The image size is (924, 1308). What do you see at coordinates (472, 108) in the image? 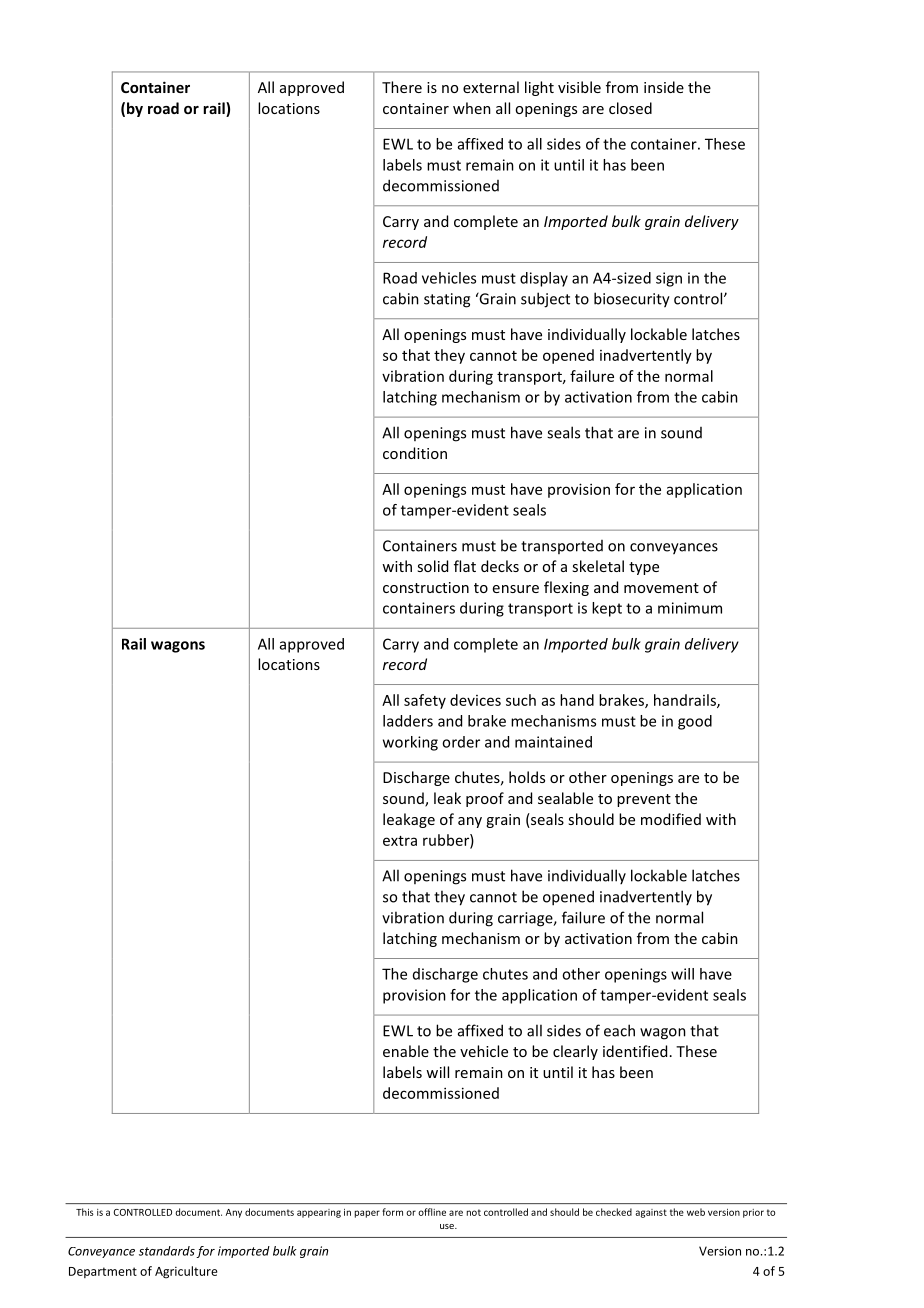
I see `when` at bounding box center [472, 108].
